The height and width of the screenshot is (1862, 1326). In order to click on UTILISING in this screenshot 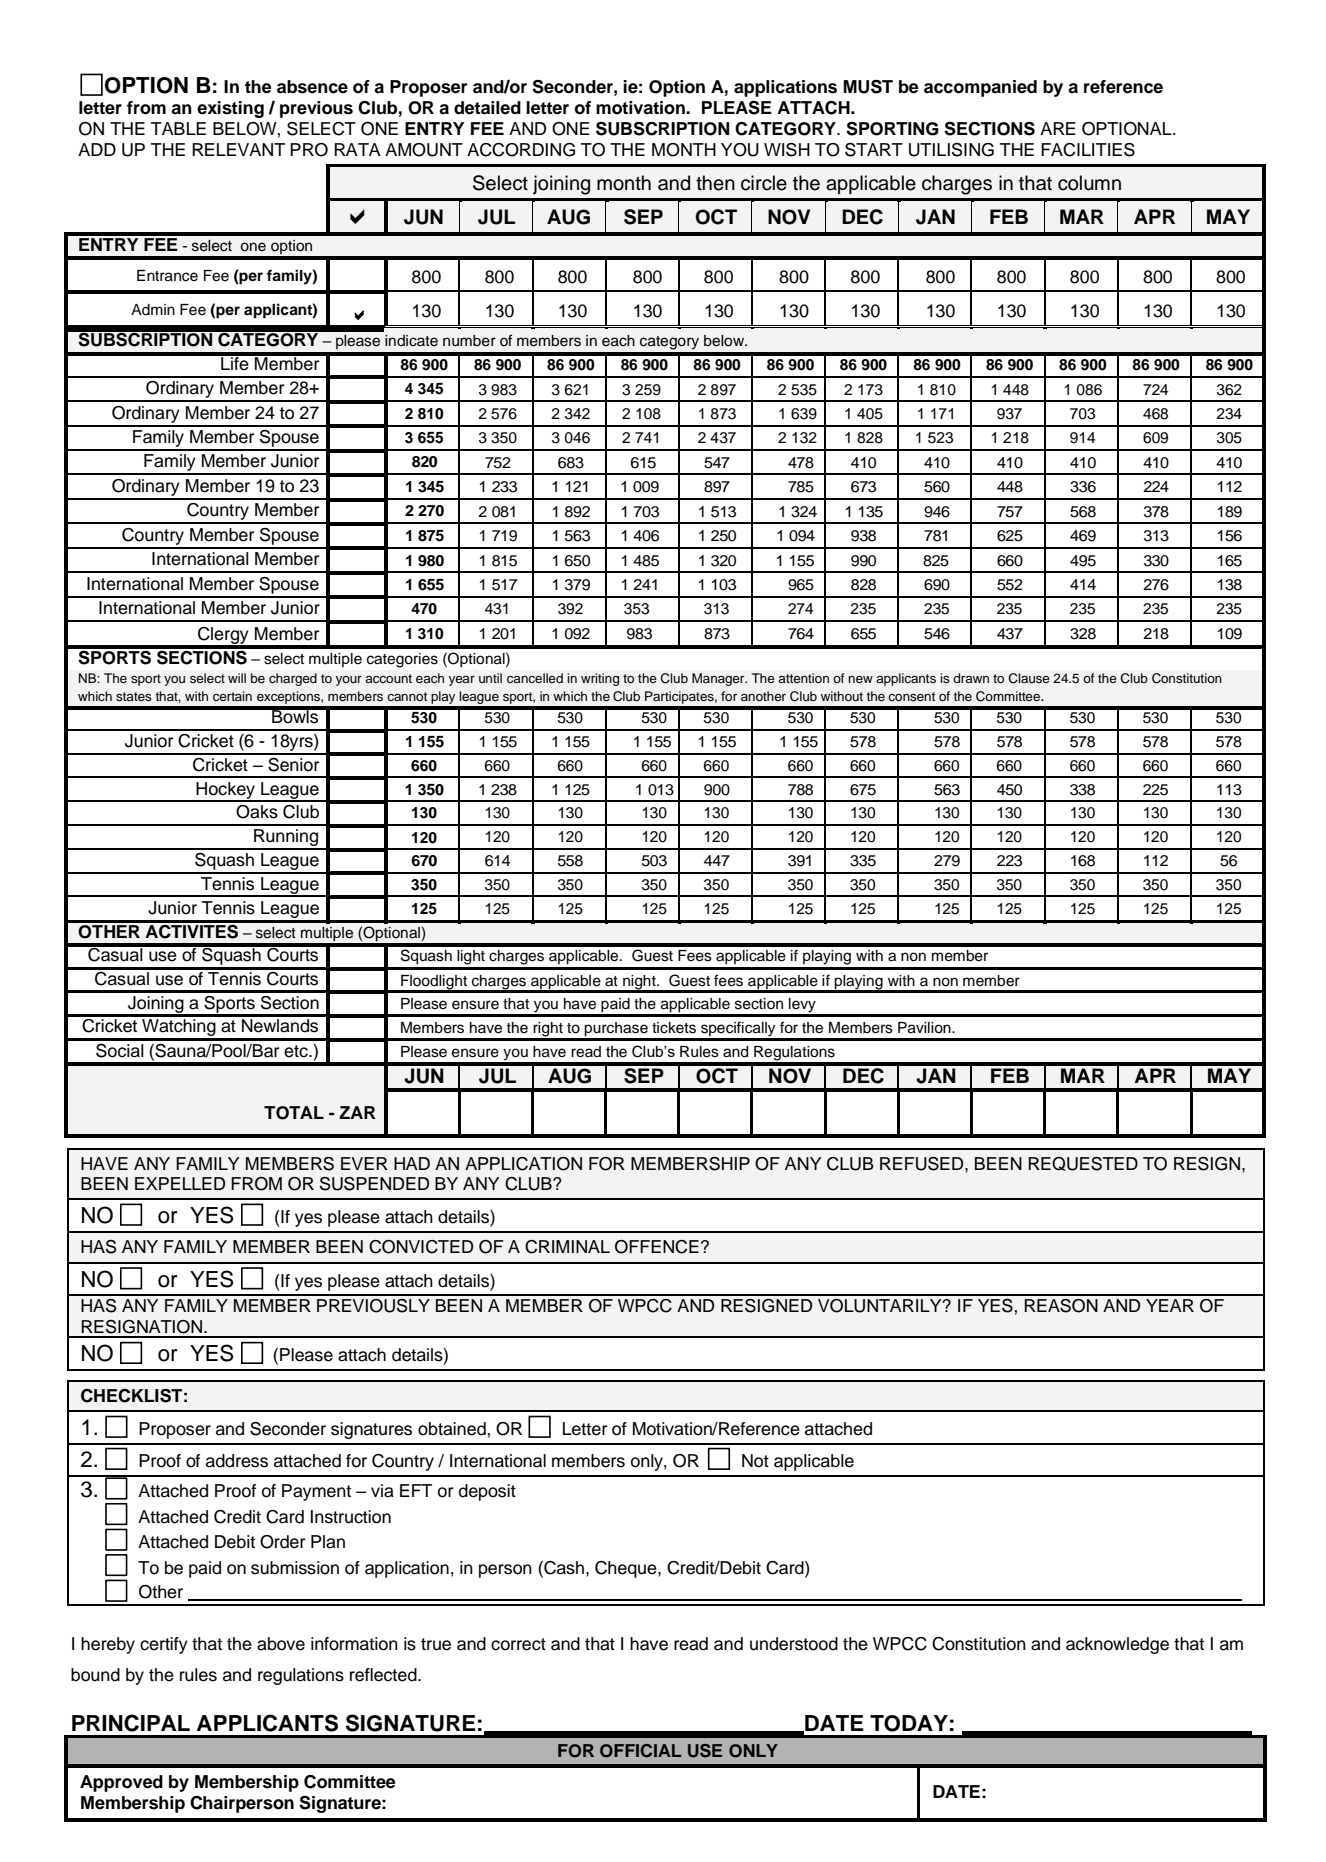, I will do `click(951, 150)`.
